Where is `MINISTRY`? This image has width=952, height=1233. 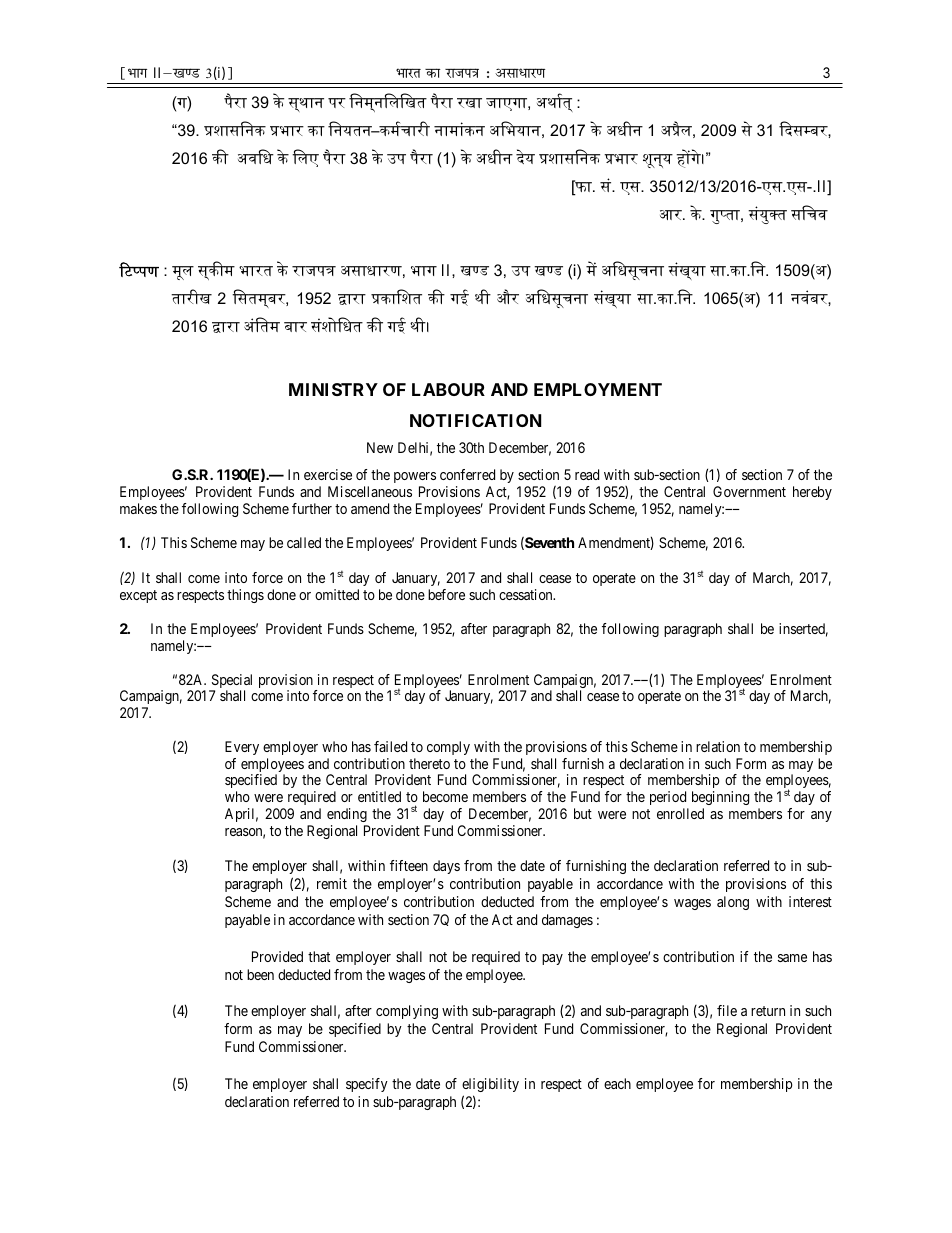
MINISTRY is located at coordinates (333, 389).
